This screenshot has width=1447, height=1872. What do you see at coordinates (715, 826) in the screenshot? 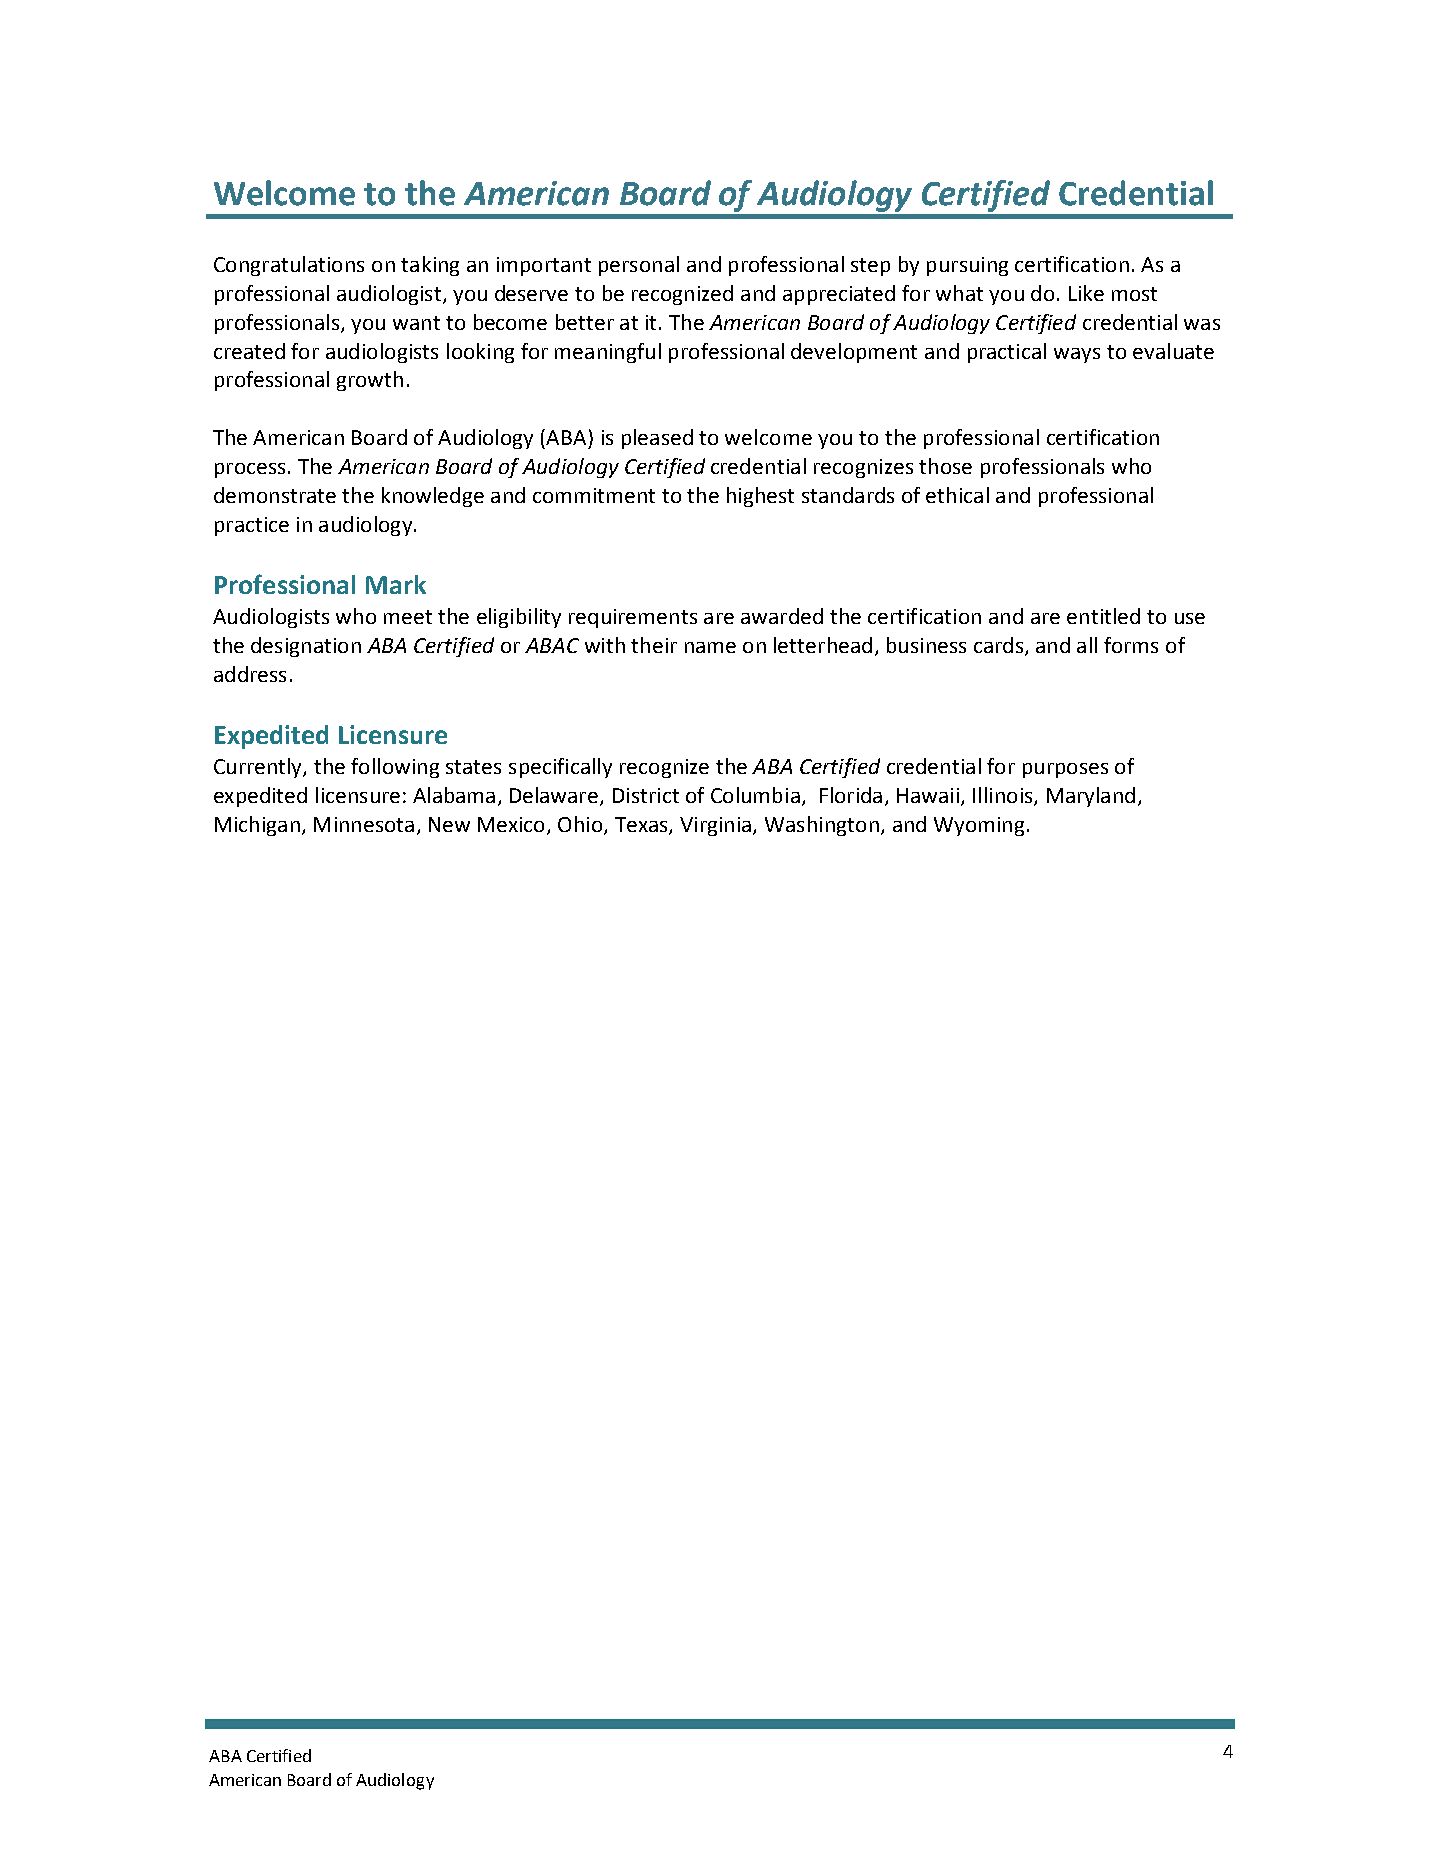
I see `Virginia` at bounding box center [715, 826].
